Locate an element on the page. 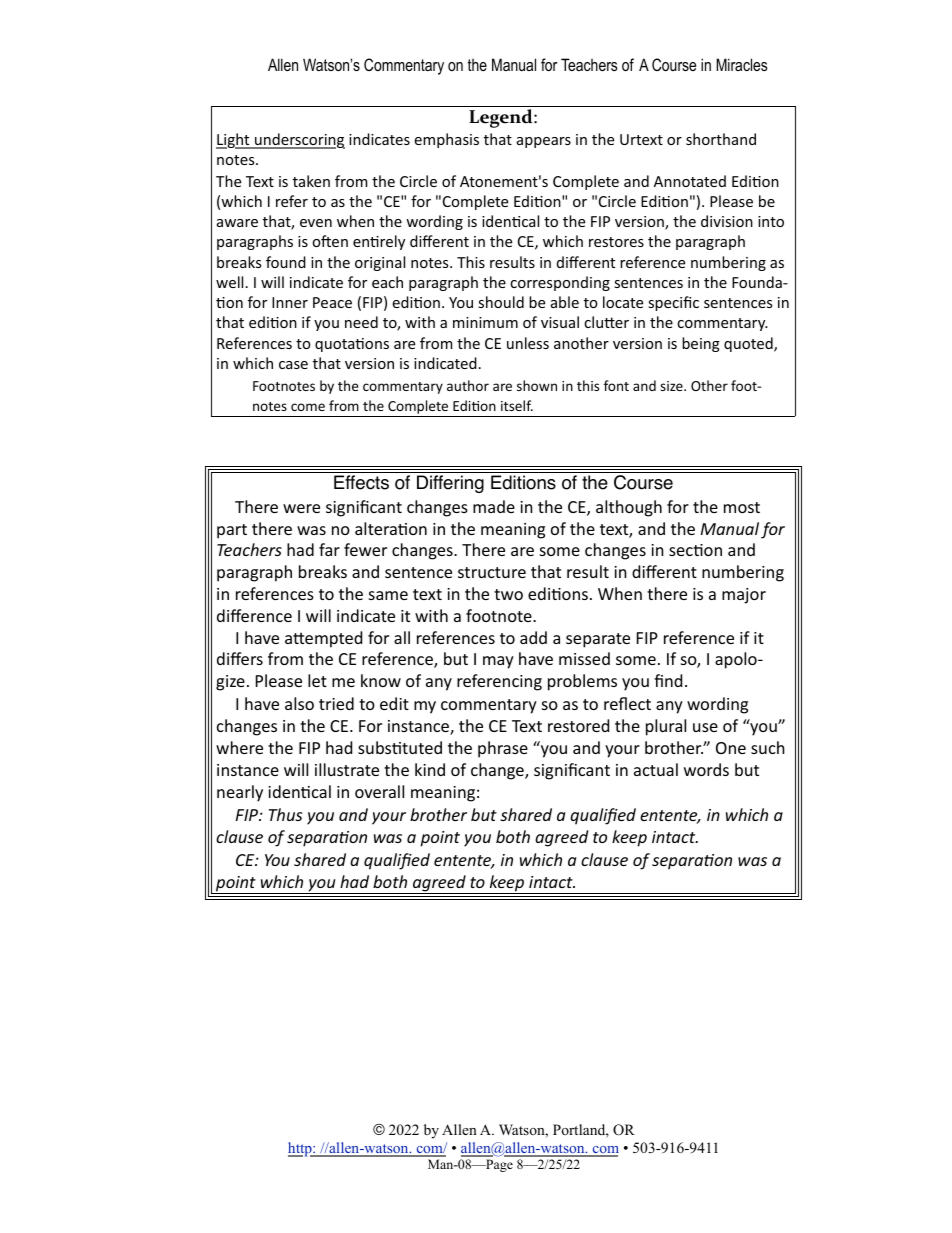  underscoring is located at coordinates (299, 141).
